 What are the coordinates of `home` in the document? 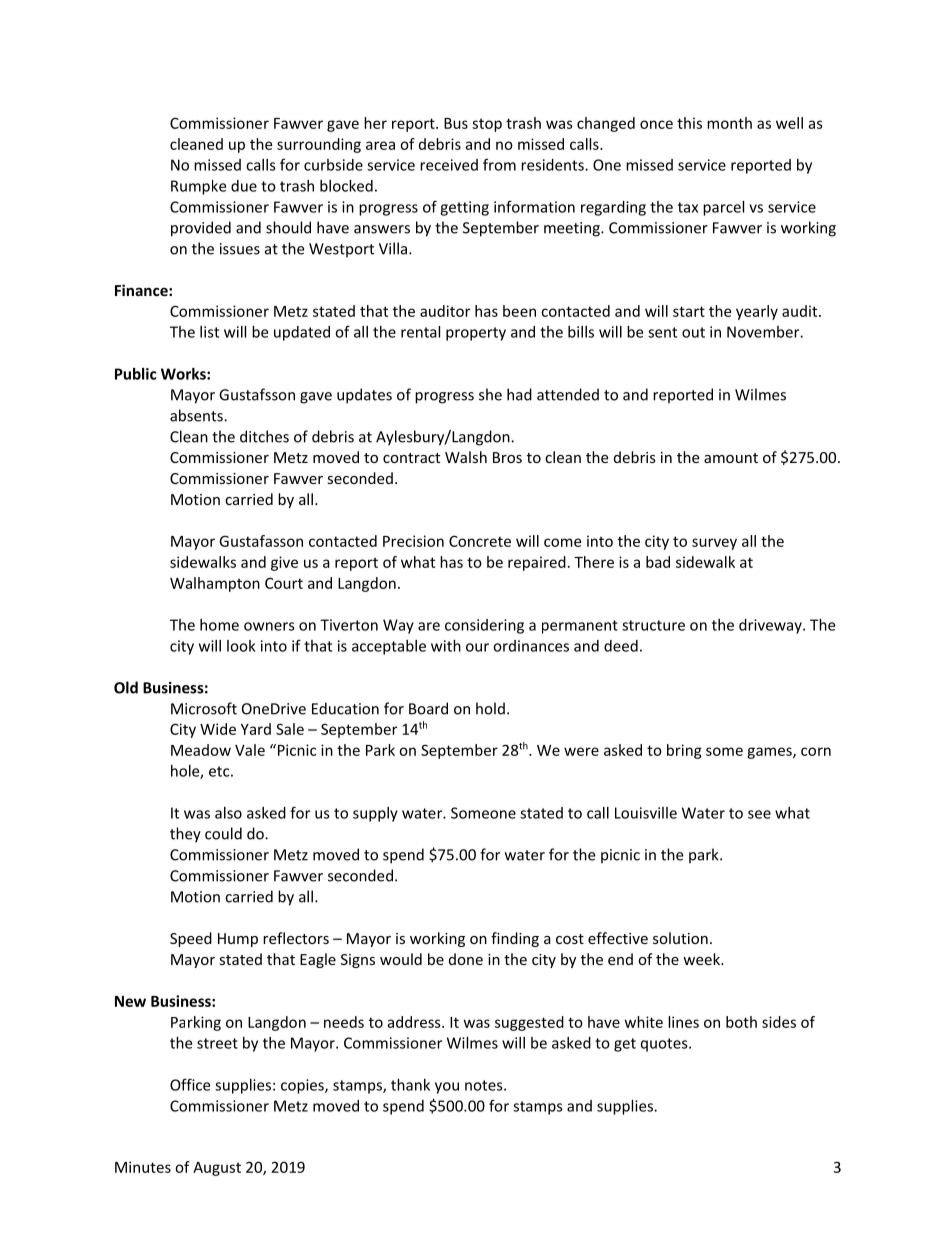 It's located at (219, 625).
